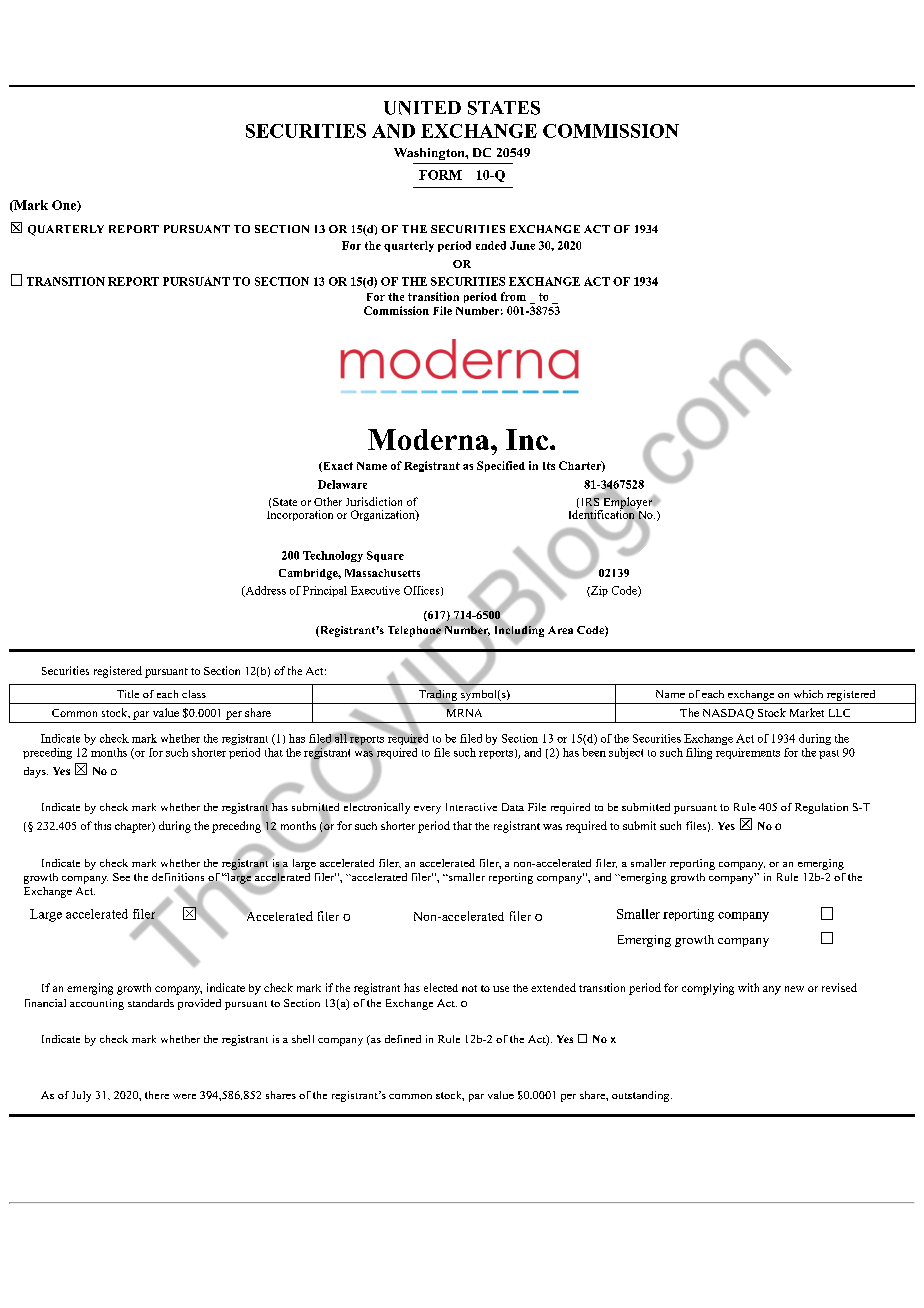 Image resolution: width=924 pixels, height=1308 pixels. What do you see at coordinates (522, 245) in the screenshot?
I see `June` at bounding box center [522, 245].
